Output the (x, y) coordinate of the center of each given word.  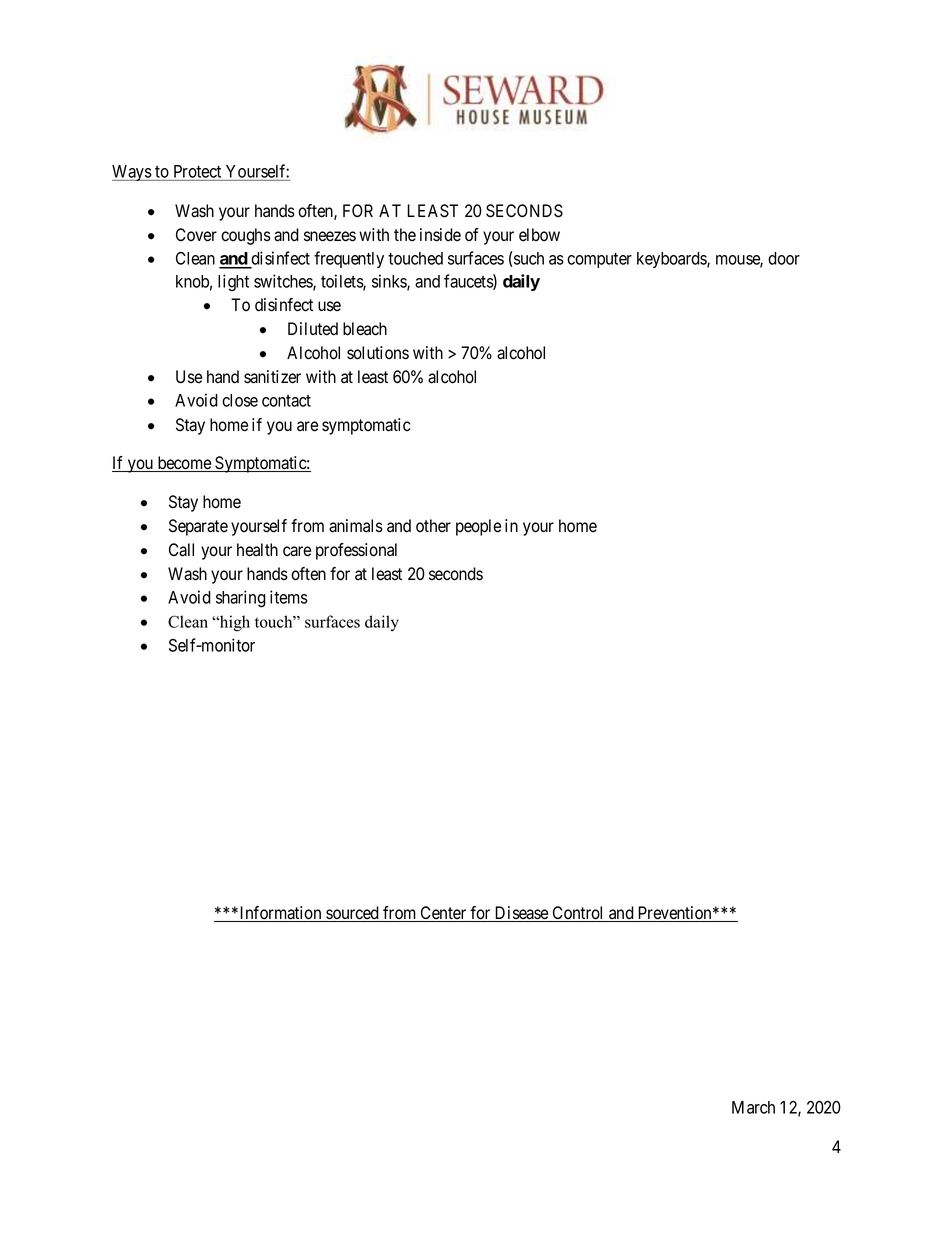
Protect (197, 173)
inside (440, 235)
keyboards (672, 260)
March (753, 1107)
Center (443, 914)
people (478, 527)
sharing (241, 599)
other (433, 526)
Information (281, 914)
